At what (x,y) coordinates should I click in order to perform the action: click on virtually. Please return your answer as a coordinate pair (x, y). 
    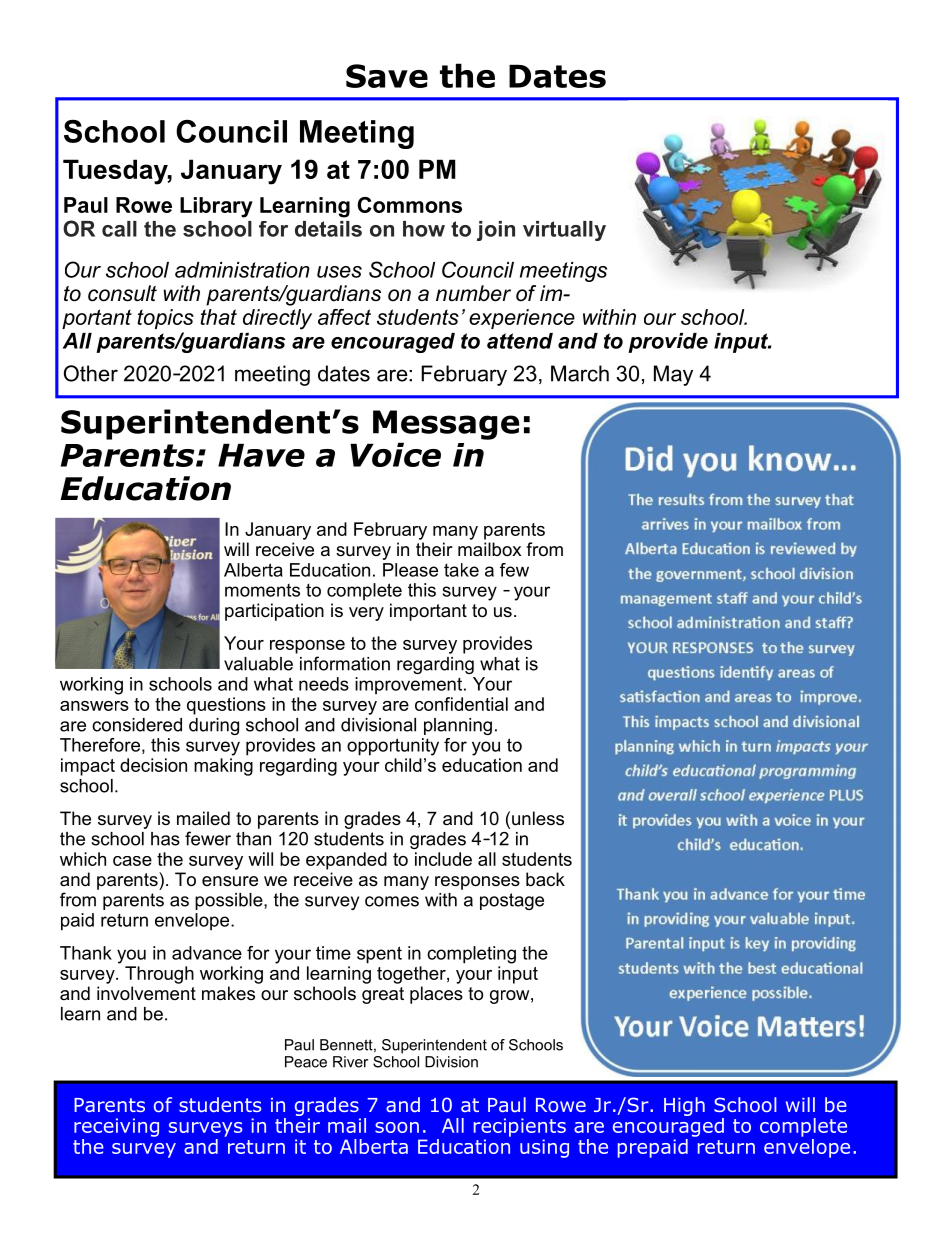
    Looking at the image, I should click on (564, 231).
